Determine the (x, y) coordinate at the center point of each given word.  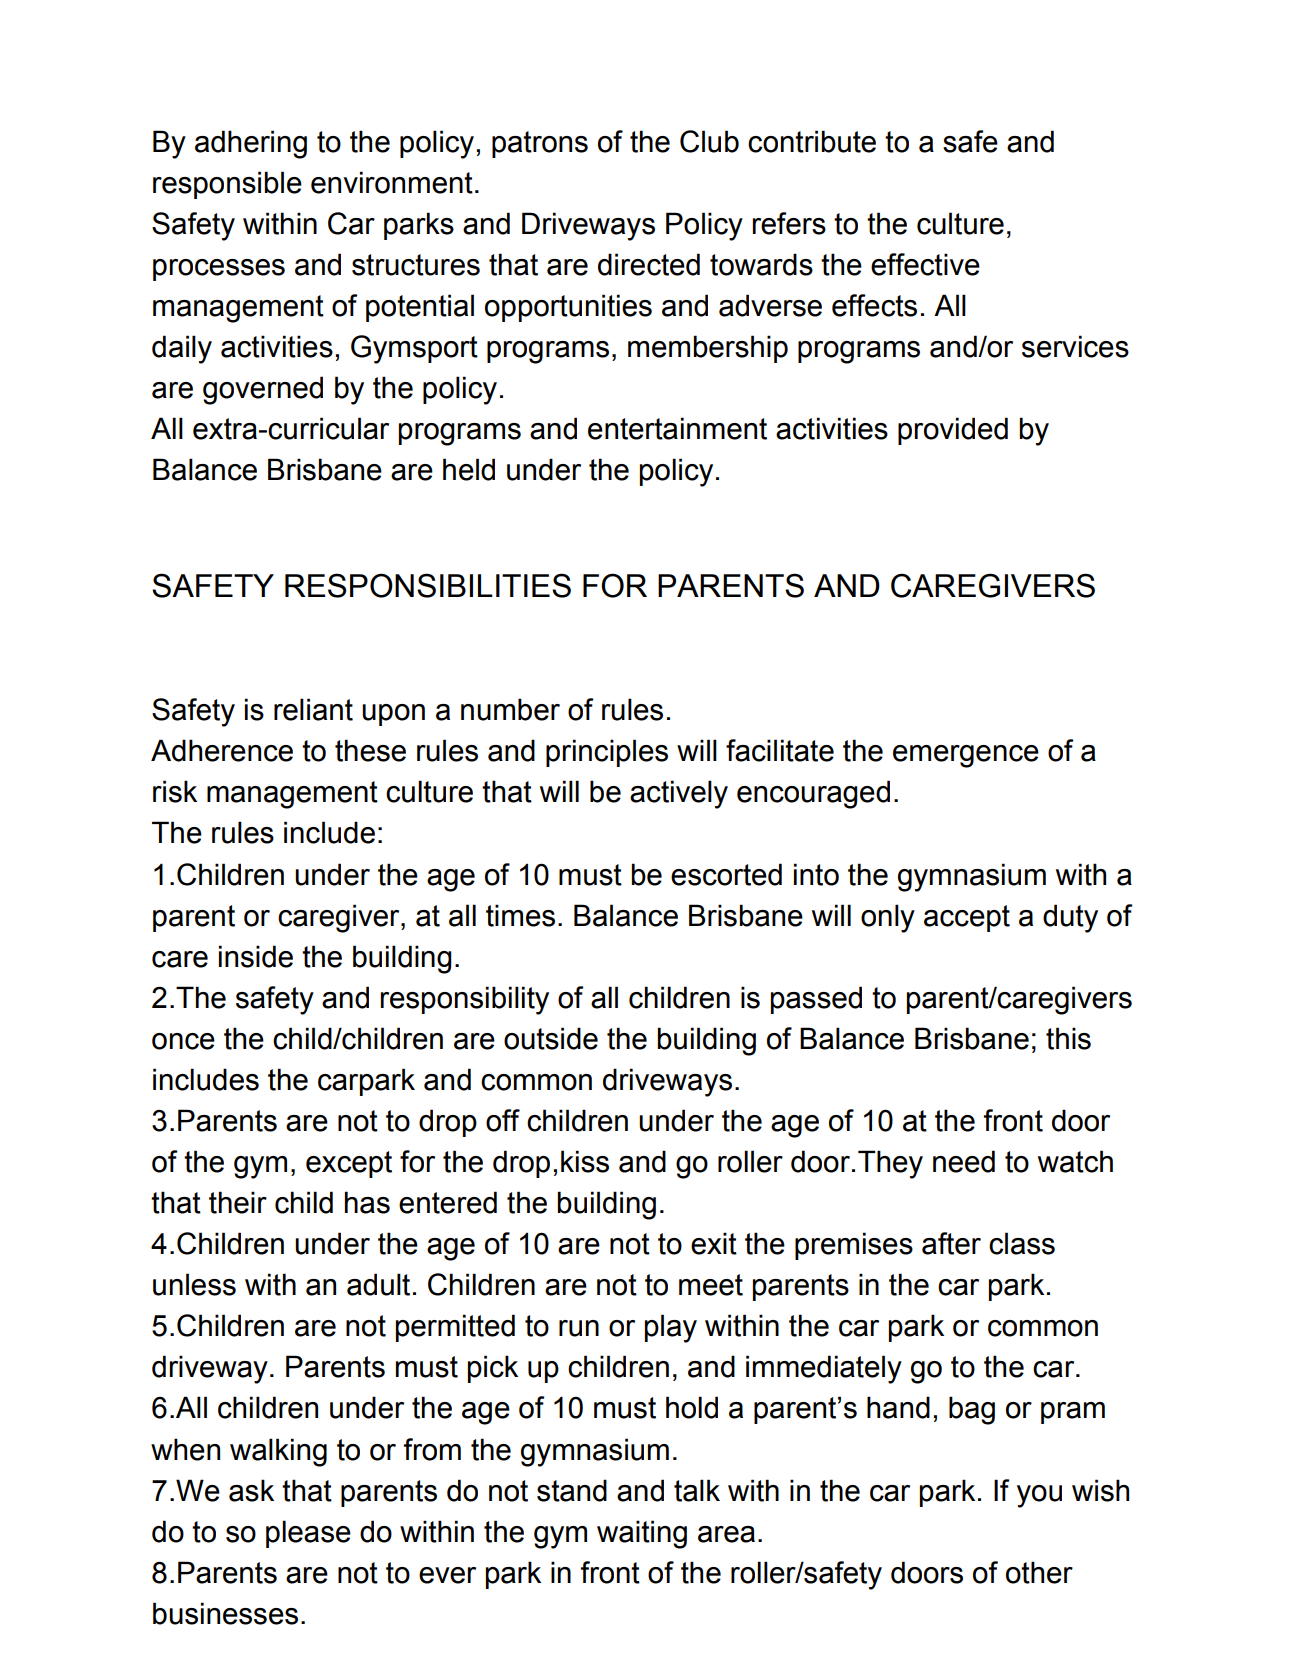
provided (953, 431)
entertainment (677, 428)
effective (925, 264)
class (1022, 1243)
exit (714, 1243)
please (308, 1534)
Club (709, 141)
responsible (227, 185)
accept (967, 918)
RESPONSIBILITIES (428, 585)
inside (256, 956)
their (238, 1202)
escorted (726, 874)
